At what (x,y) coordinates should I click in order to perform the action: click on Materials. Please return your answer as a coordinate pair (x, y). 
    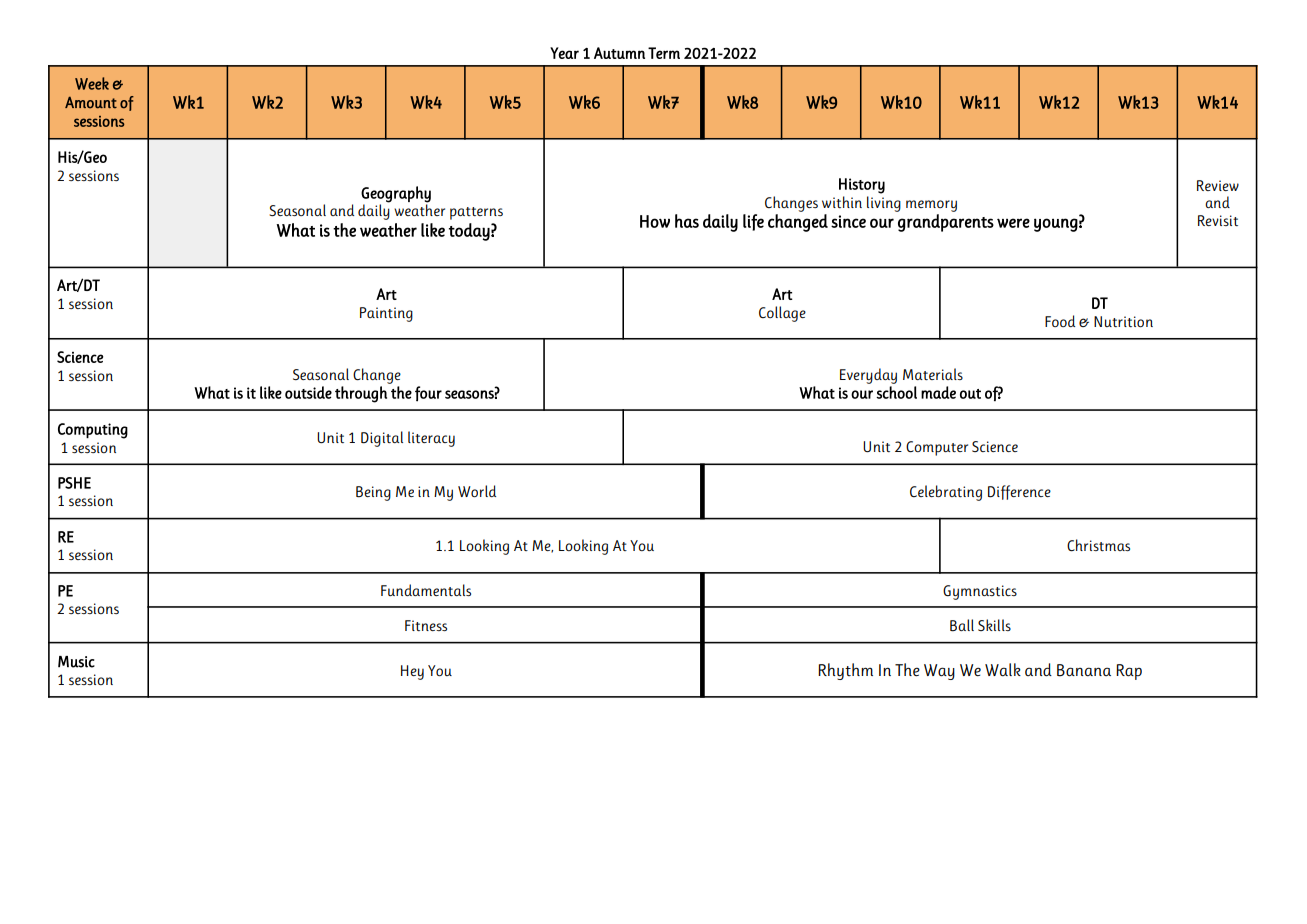
    Looking at the image, I should click on (933, 374).
